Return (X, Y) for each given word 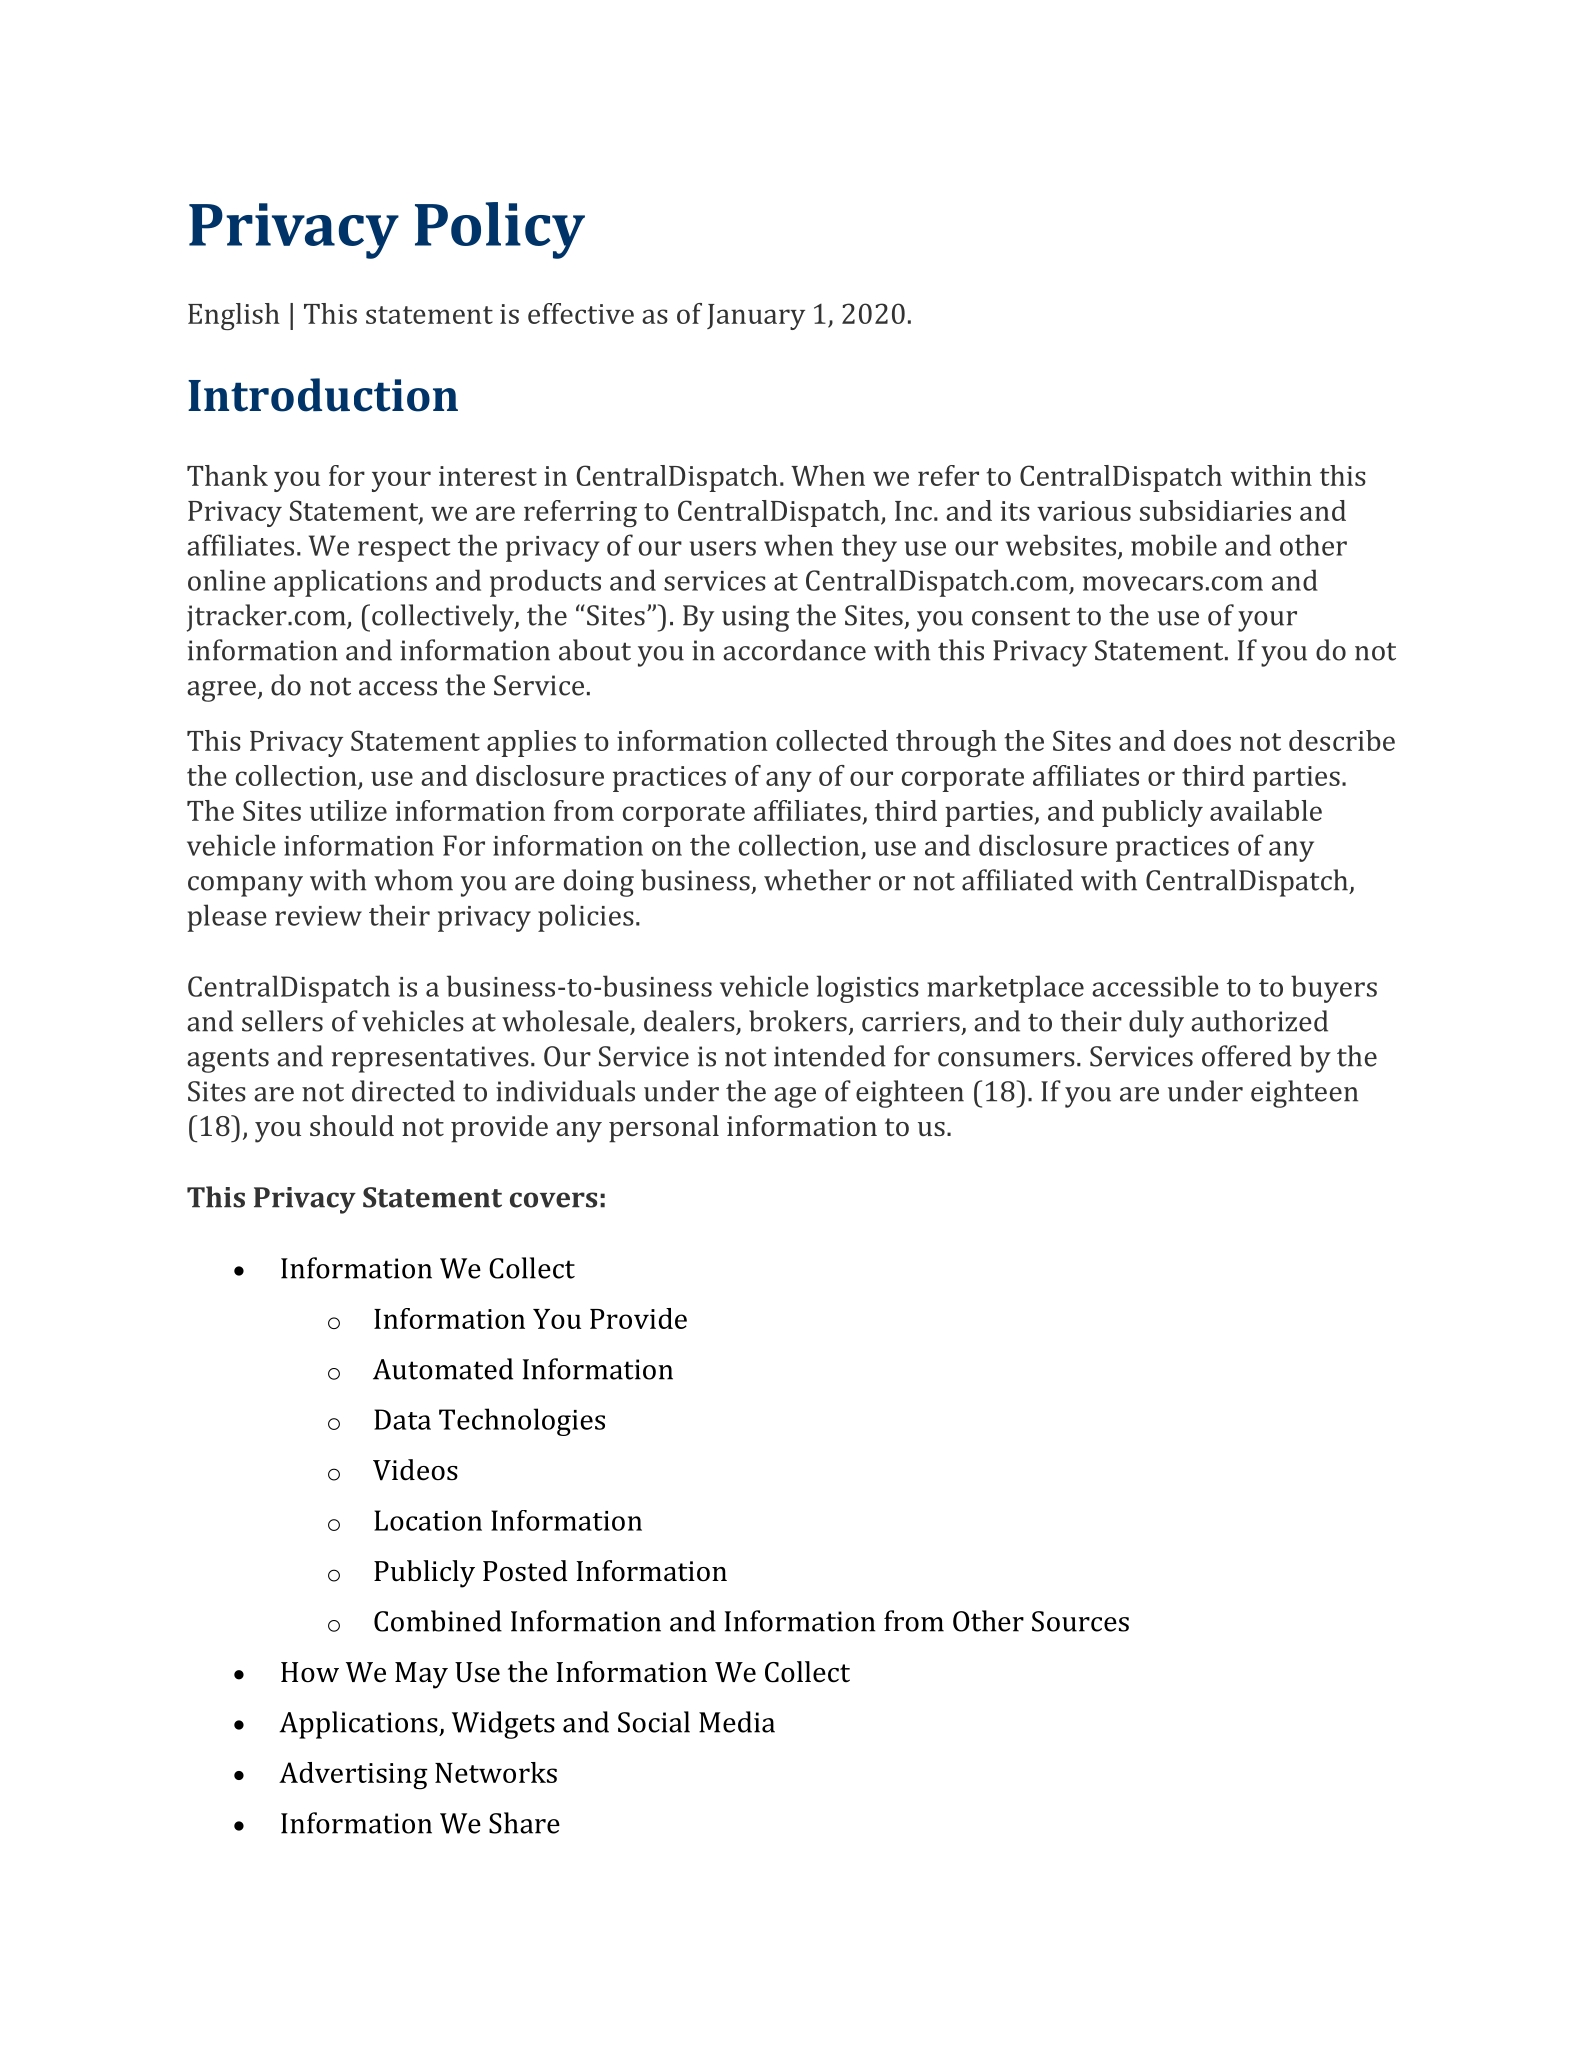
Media (737, 1722)
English (234, 316)
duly (1156, 1024)
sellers (282, 1021)
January (756, 317)
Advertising (353, 1776)
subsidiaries (1215, 510)
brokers (798, 1021)
